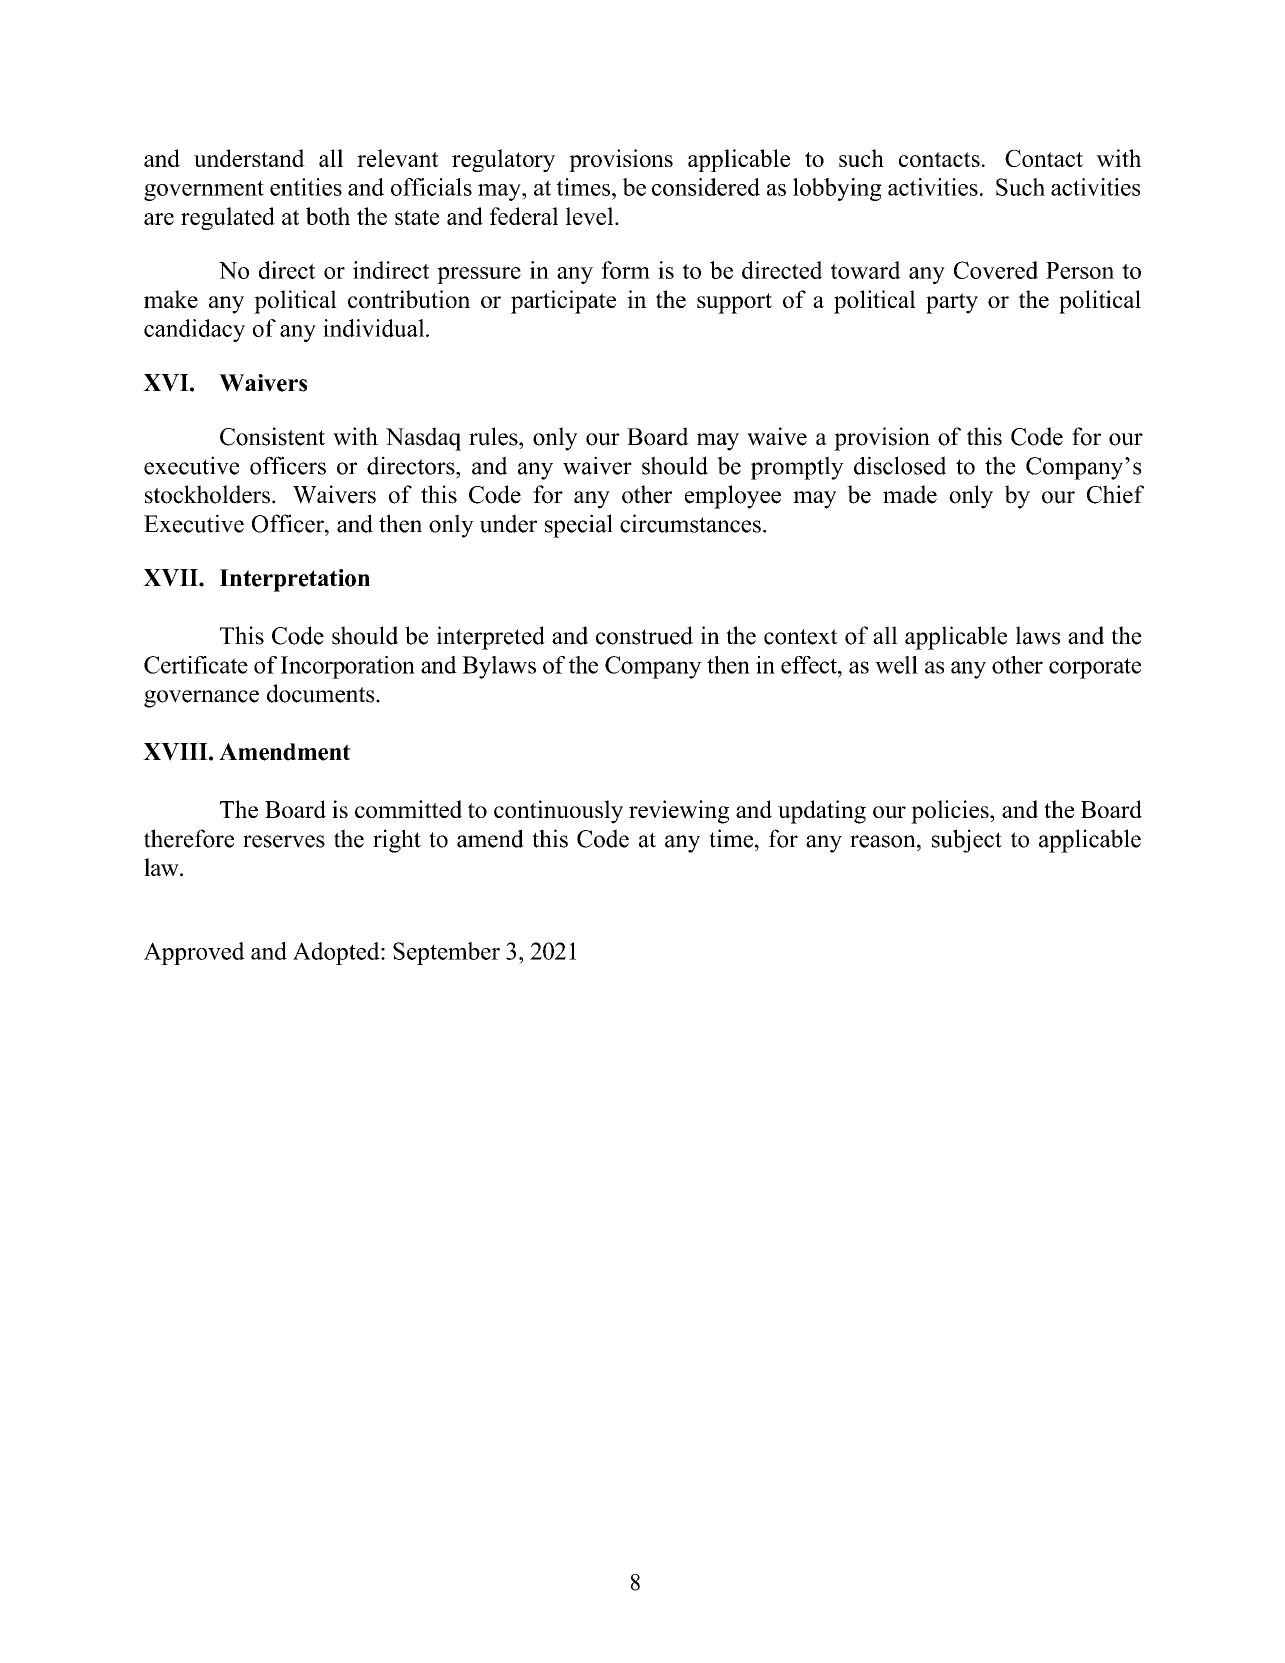 This document has height=1663, width=1285. What do you see at coordinates (194, 330) in the document?
I see `candidacy` at bounding box center [194, 330].
